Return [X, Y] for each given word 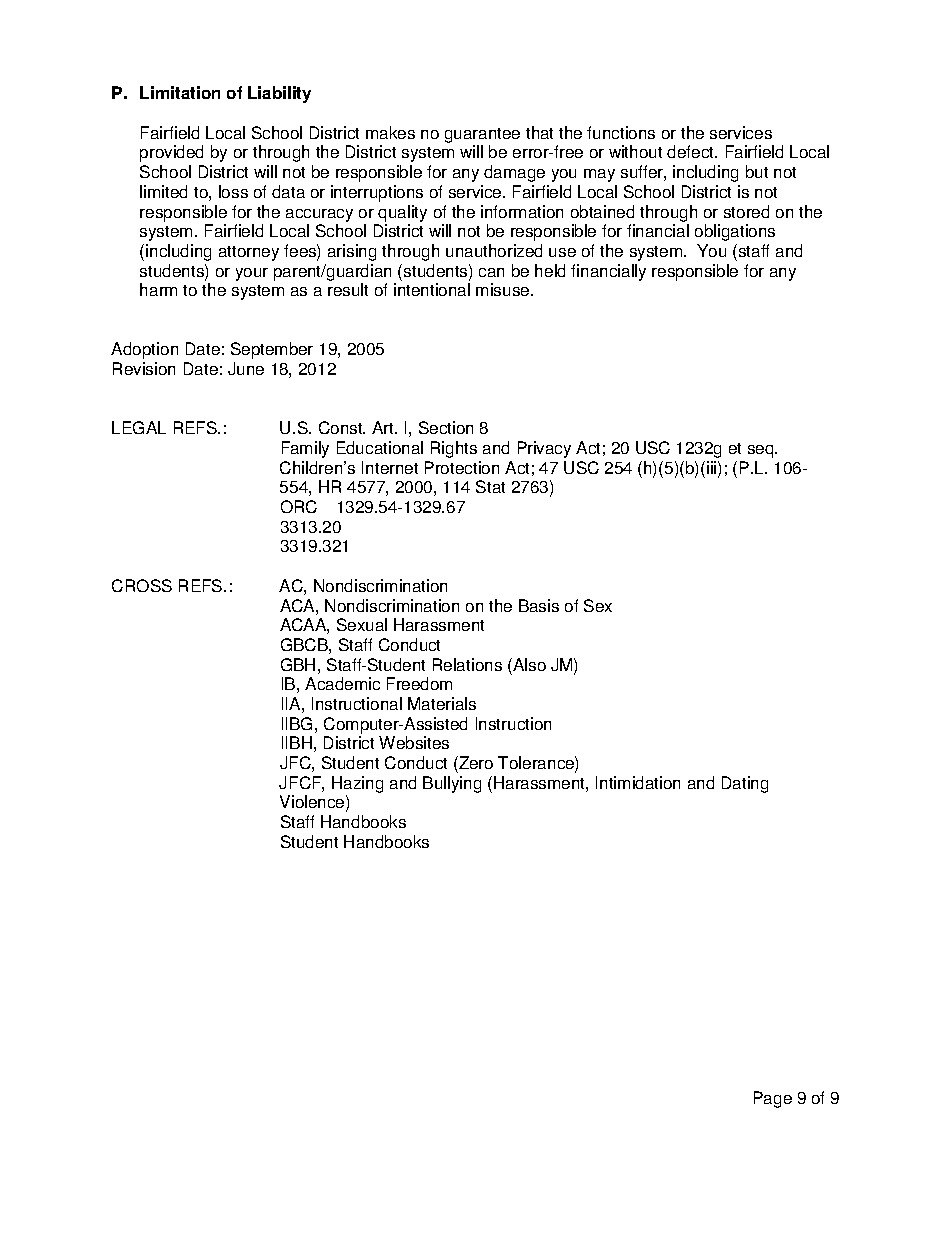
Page [773, 1099]
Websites [414, 742]
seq [762, 451]
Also [528, 664]
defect [692, 151]
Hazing [357, 784]
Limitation [180, 92]
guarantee [482, 137]
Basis [539, 605]
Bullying [452, 784]
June [246, 368]
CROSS [142, 585]
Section [446, 427]
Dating [745, 784]
